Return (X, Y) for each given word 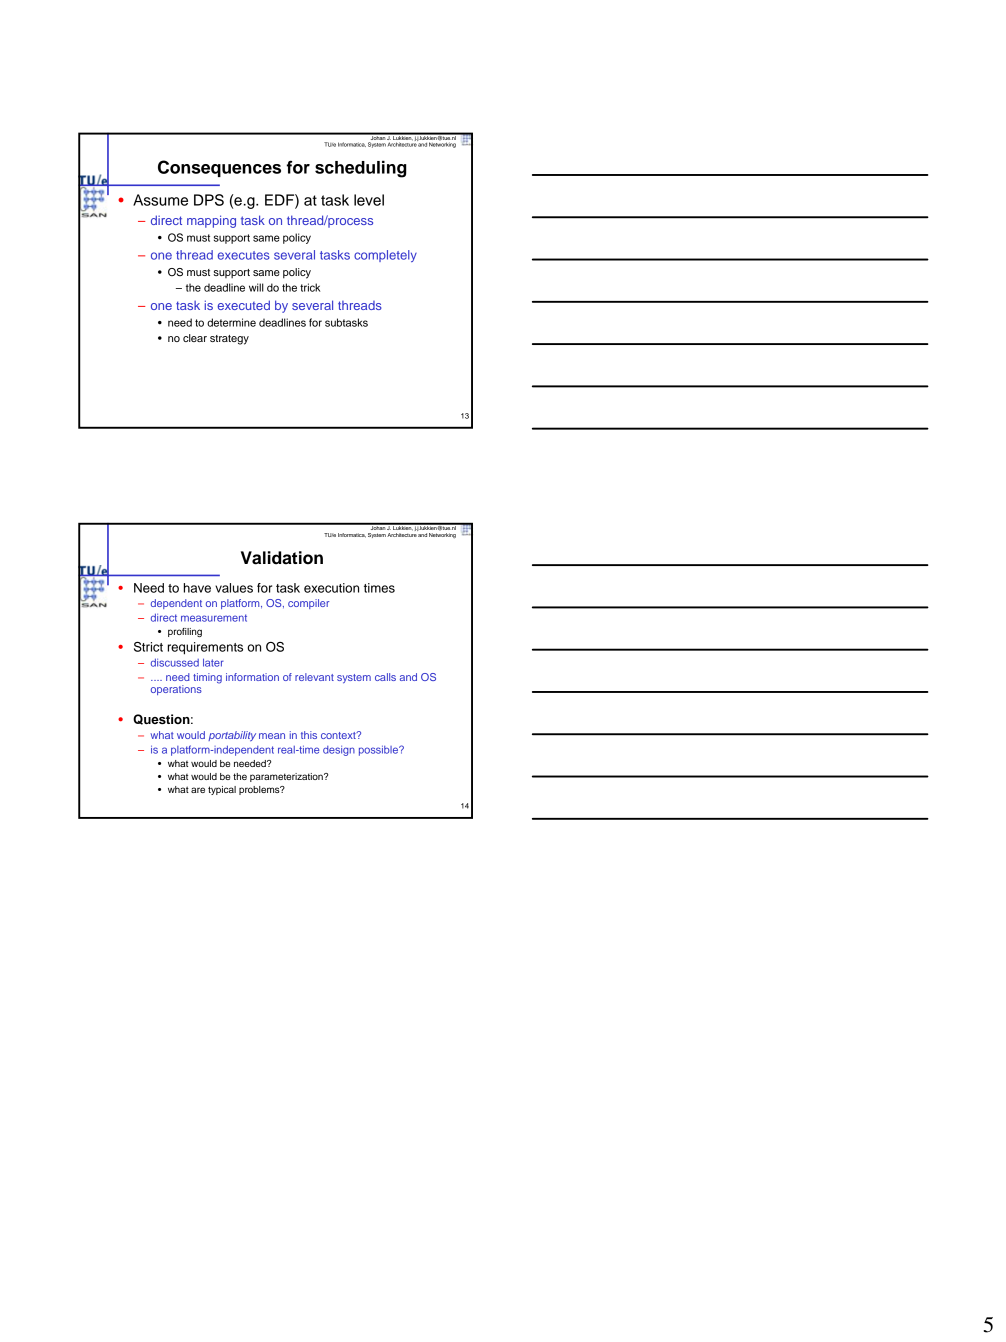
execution (331, 588)
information (252, 677)
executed (244, 305)
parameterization (287, 777)
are (198, 790)
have (197, 588)
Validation (282, 558)
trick (310, 287)
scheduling (361, 169)
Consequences (219, 168)
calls (385, 677)
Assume (160, 200)
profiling (185, 632)
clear (195, 338)
